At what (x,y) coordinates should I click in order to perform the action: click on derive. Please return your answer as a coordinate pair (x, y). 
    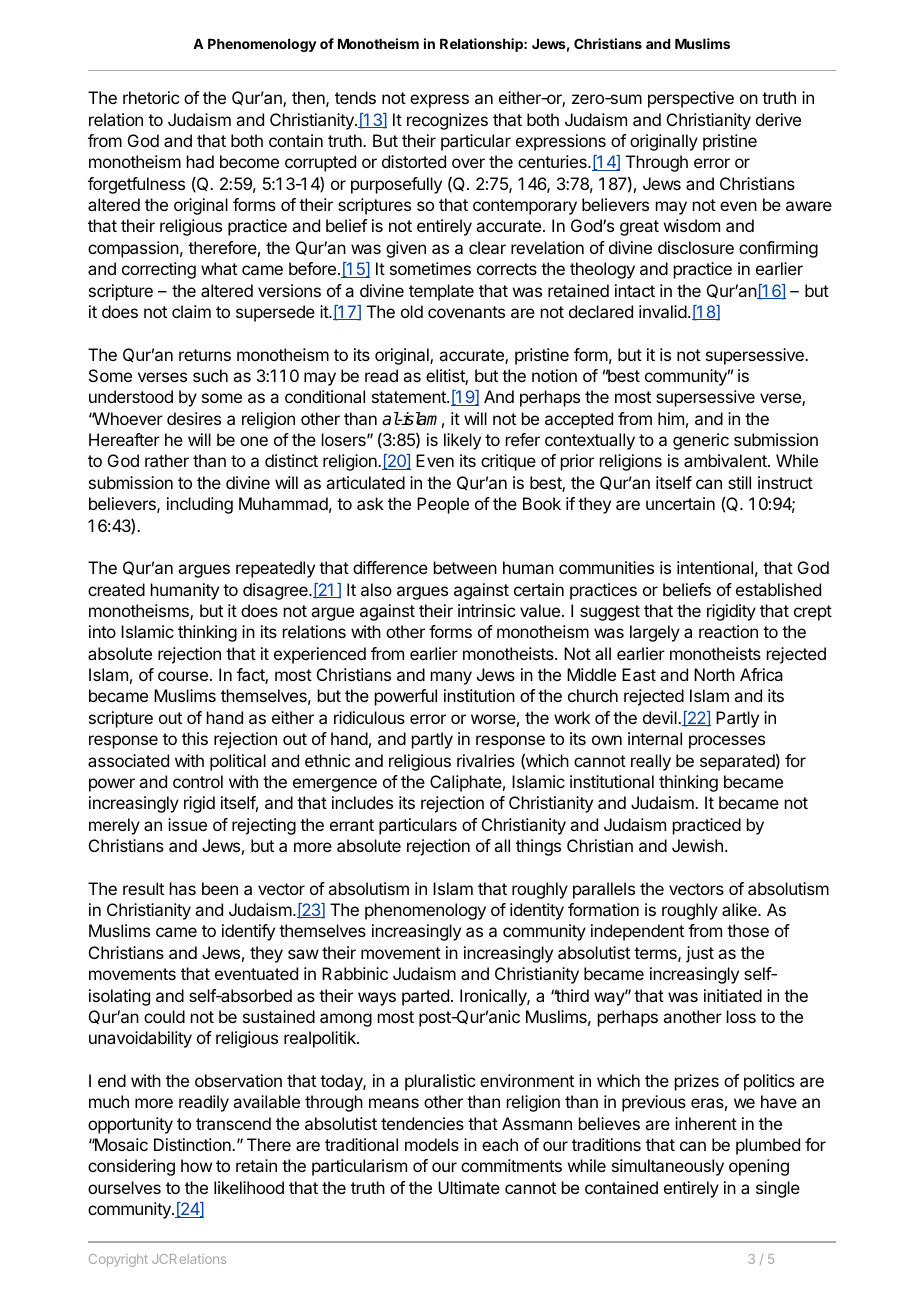
    Looking at the image, I should click on (778, 119).
